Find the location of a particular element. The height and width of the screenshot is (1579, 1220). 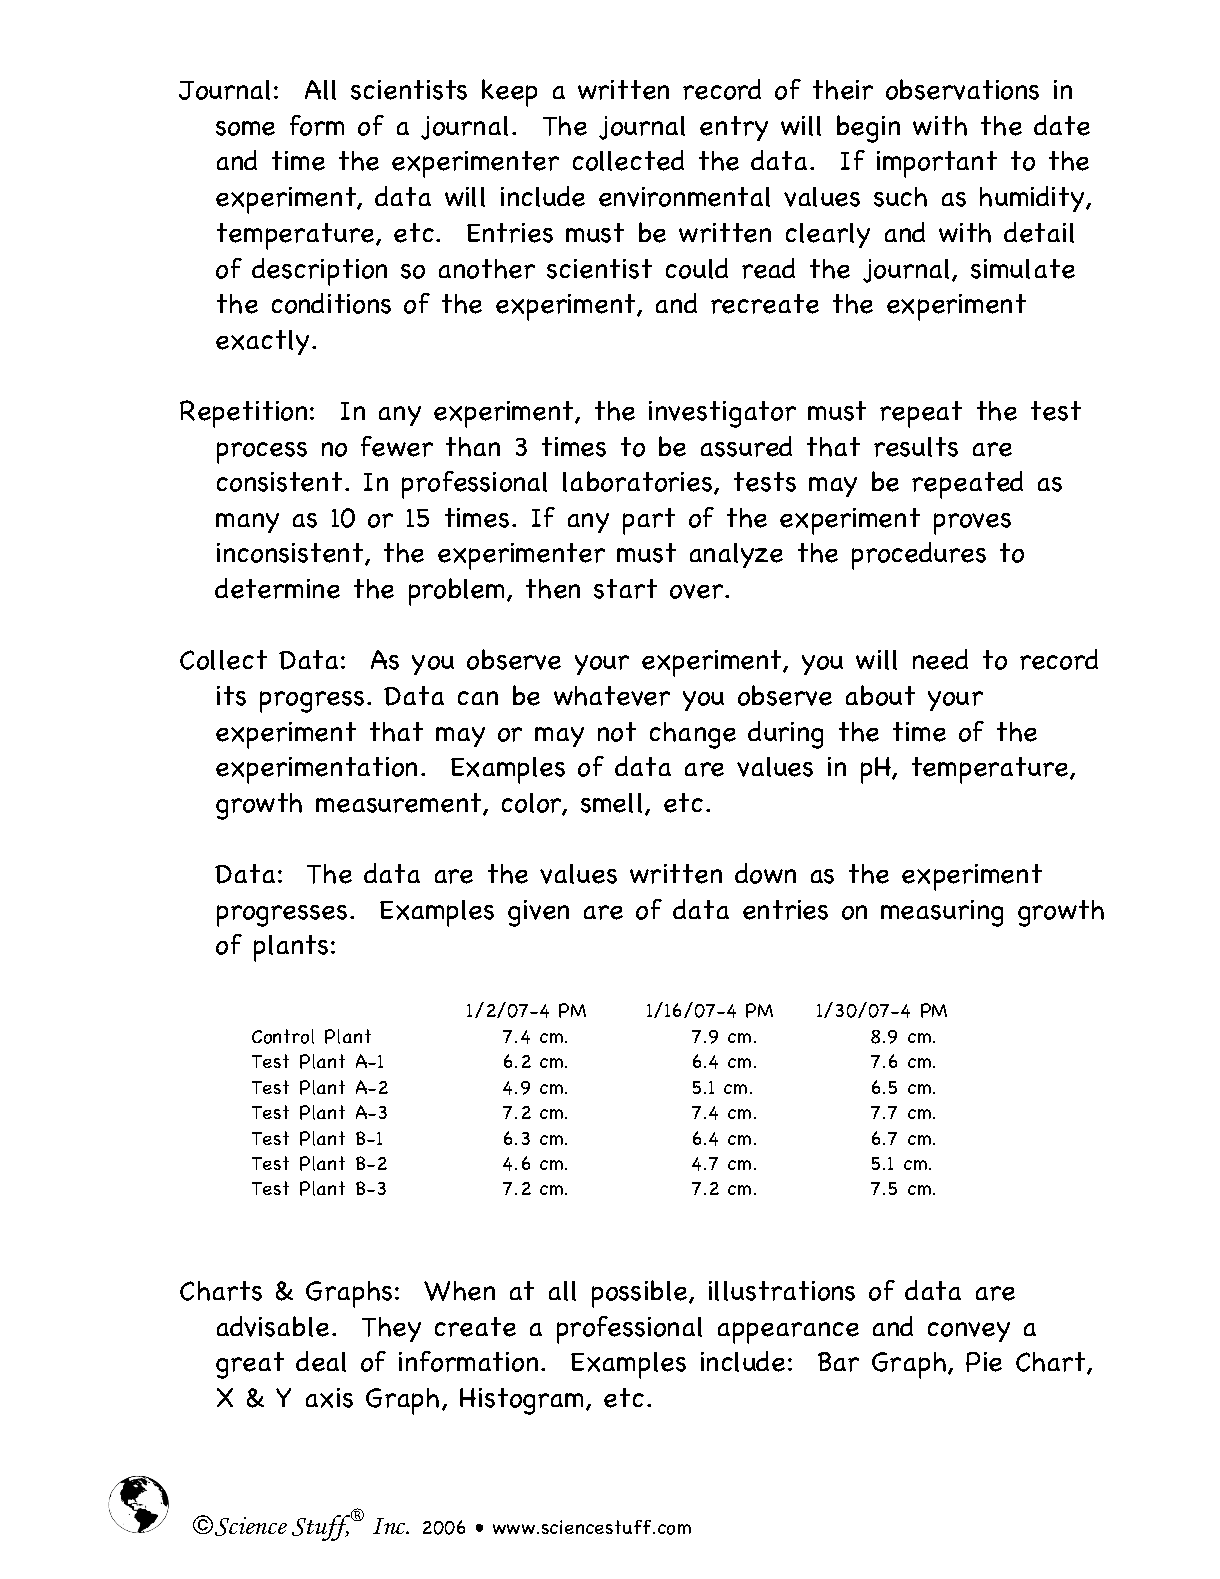

given is located at coordinates (538, 913).
